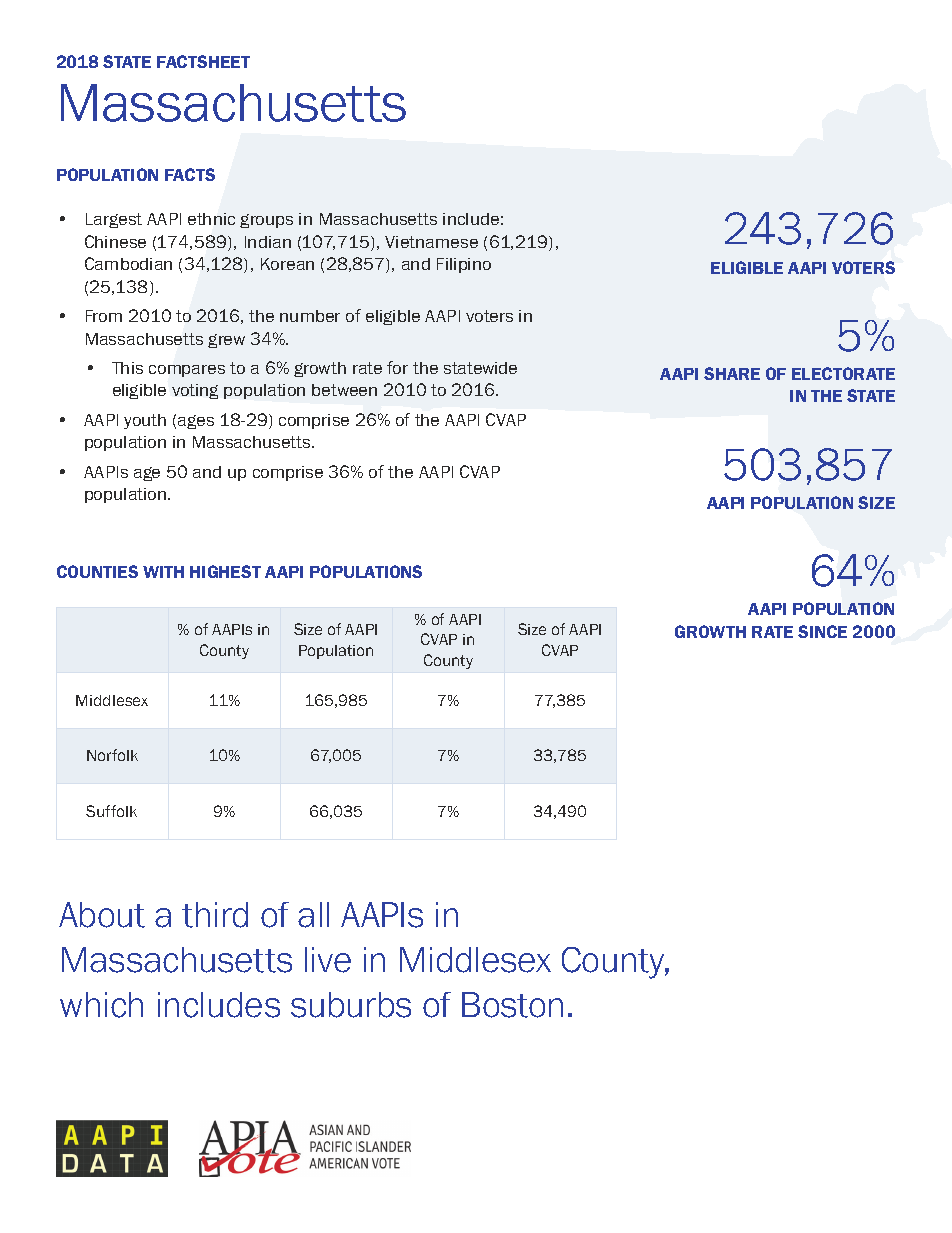 The image size is (952, 1233). What do you see at coordinates (732, 373) in the screenshot?
I see `SHARE` at bounding box center [732, 373].
